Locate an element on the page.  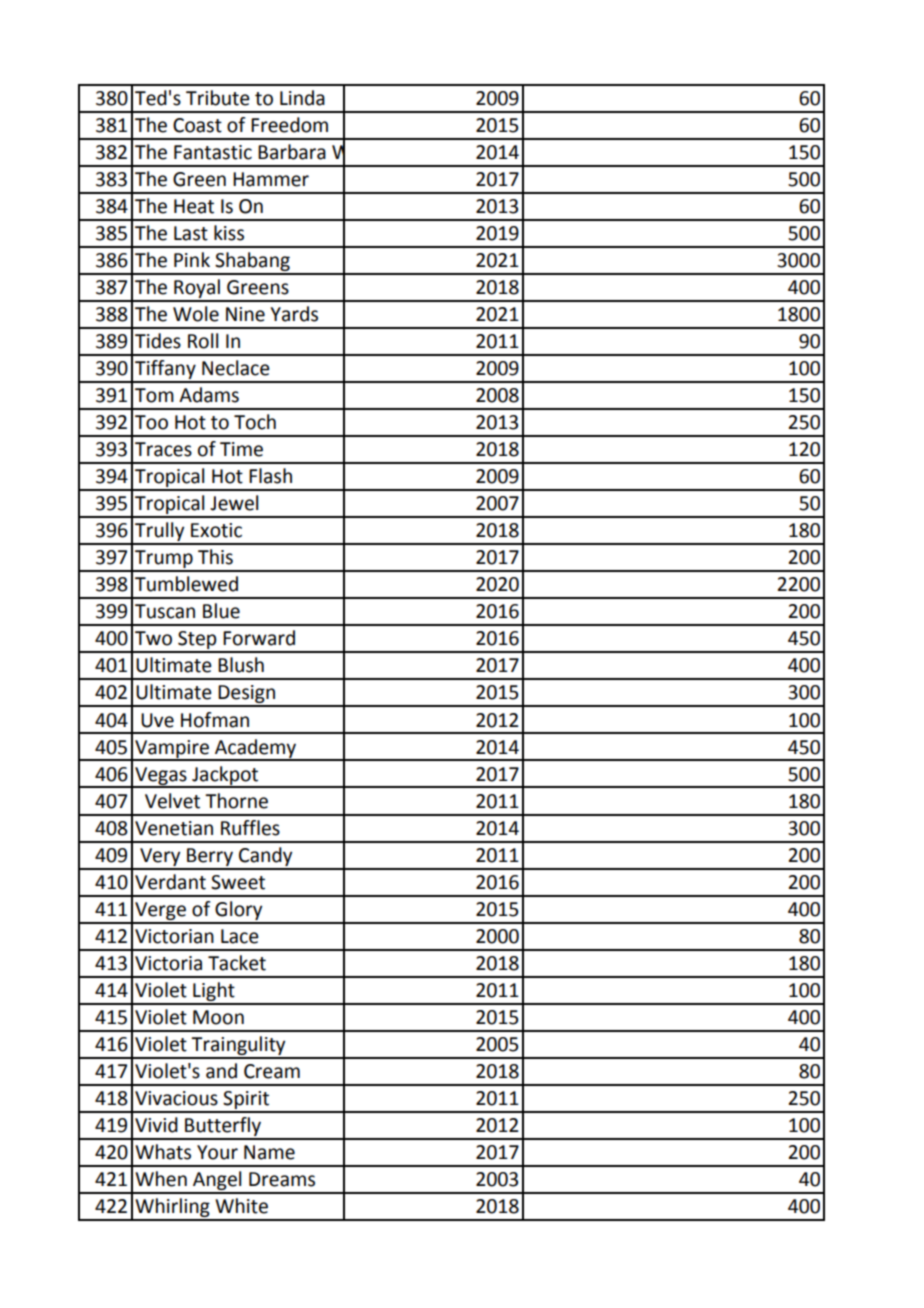
Ruffles is located at coordinates (250, 828).
